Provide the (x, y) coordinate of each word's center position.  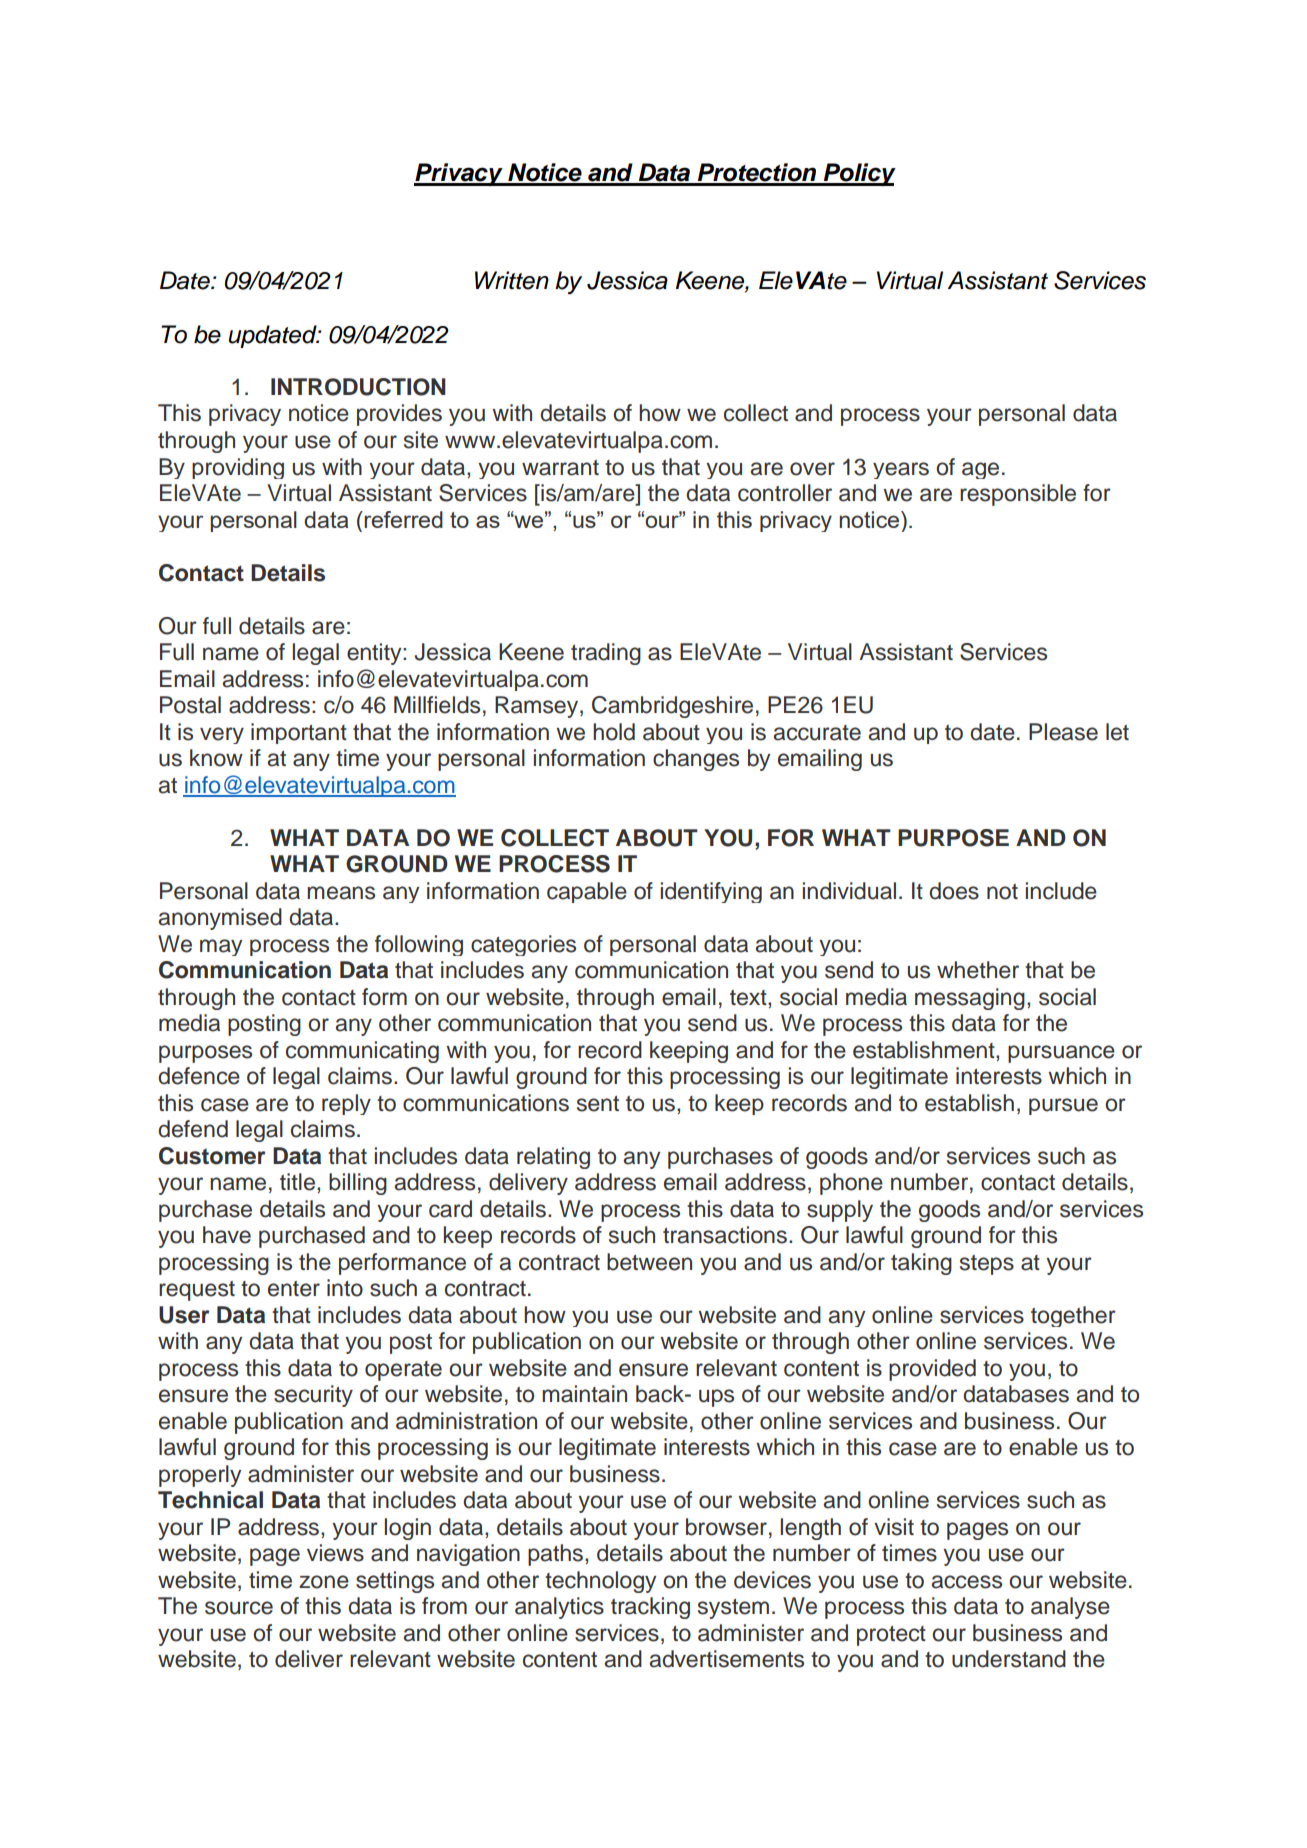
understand (1009, 1659)
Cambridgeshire (672, 707)
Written (512, 280)
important (299, 733)
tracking (650, 1608)
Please (1063, 732)
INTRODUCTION (358, 387)
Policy (859, 174)
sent (598, 1104)
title (297, 1182)
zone (324, 1582)
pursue (1063, 1106)
